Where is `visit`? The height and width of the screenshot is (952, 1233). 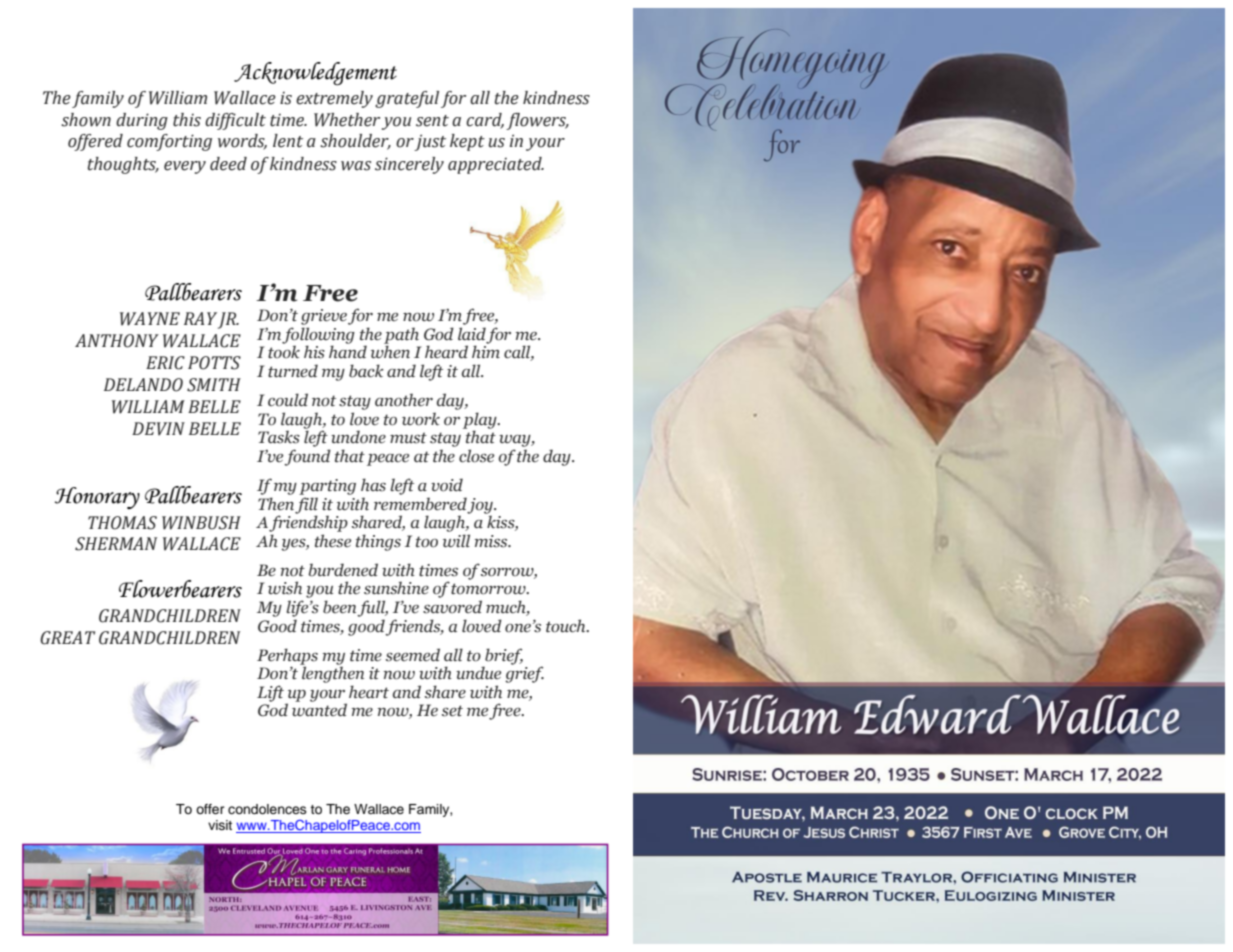 visit is located at coordinates (220, 825).
